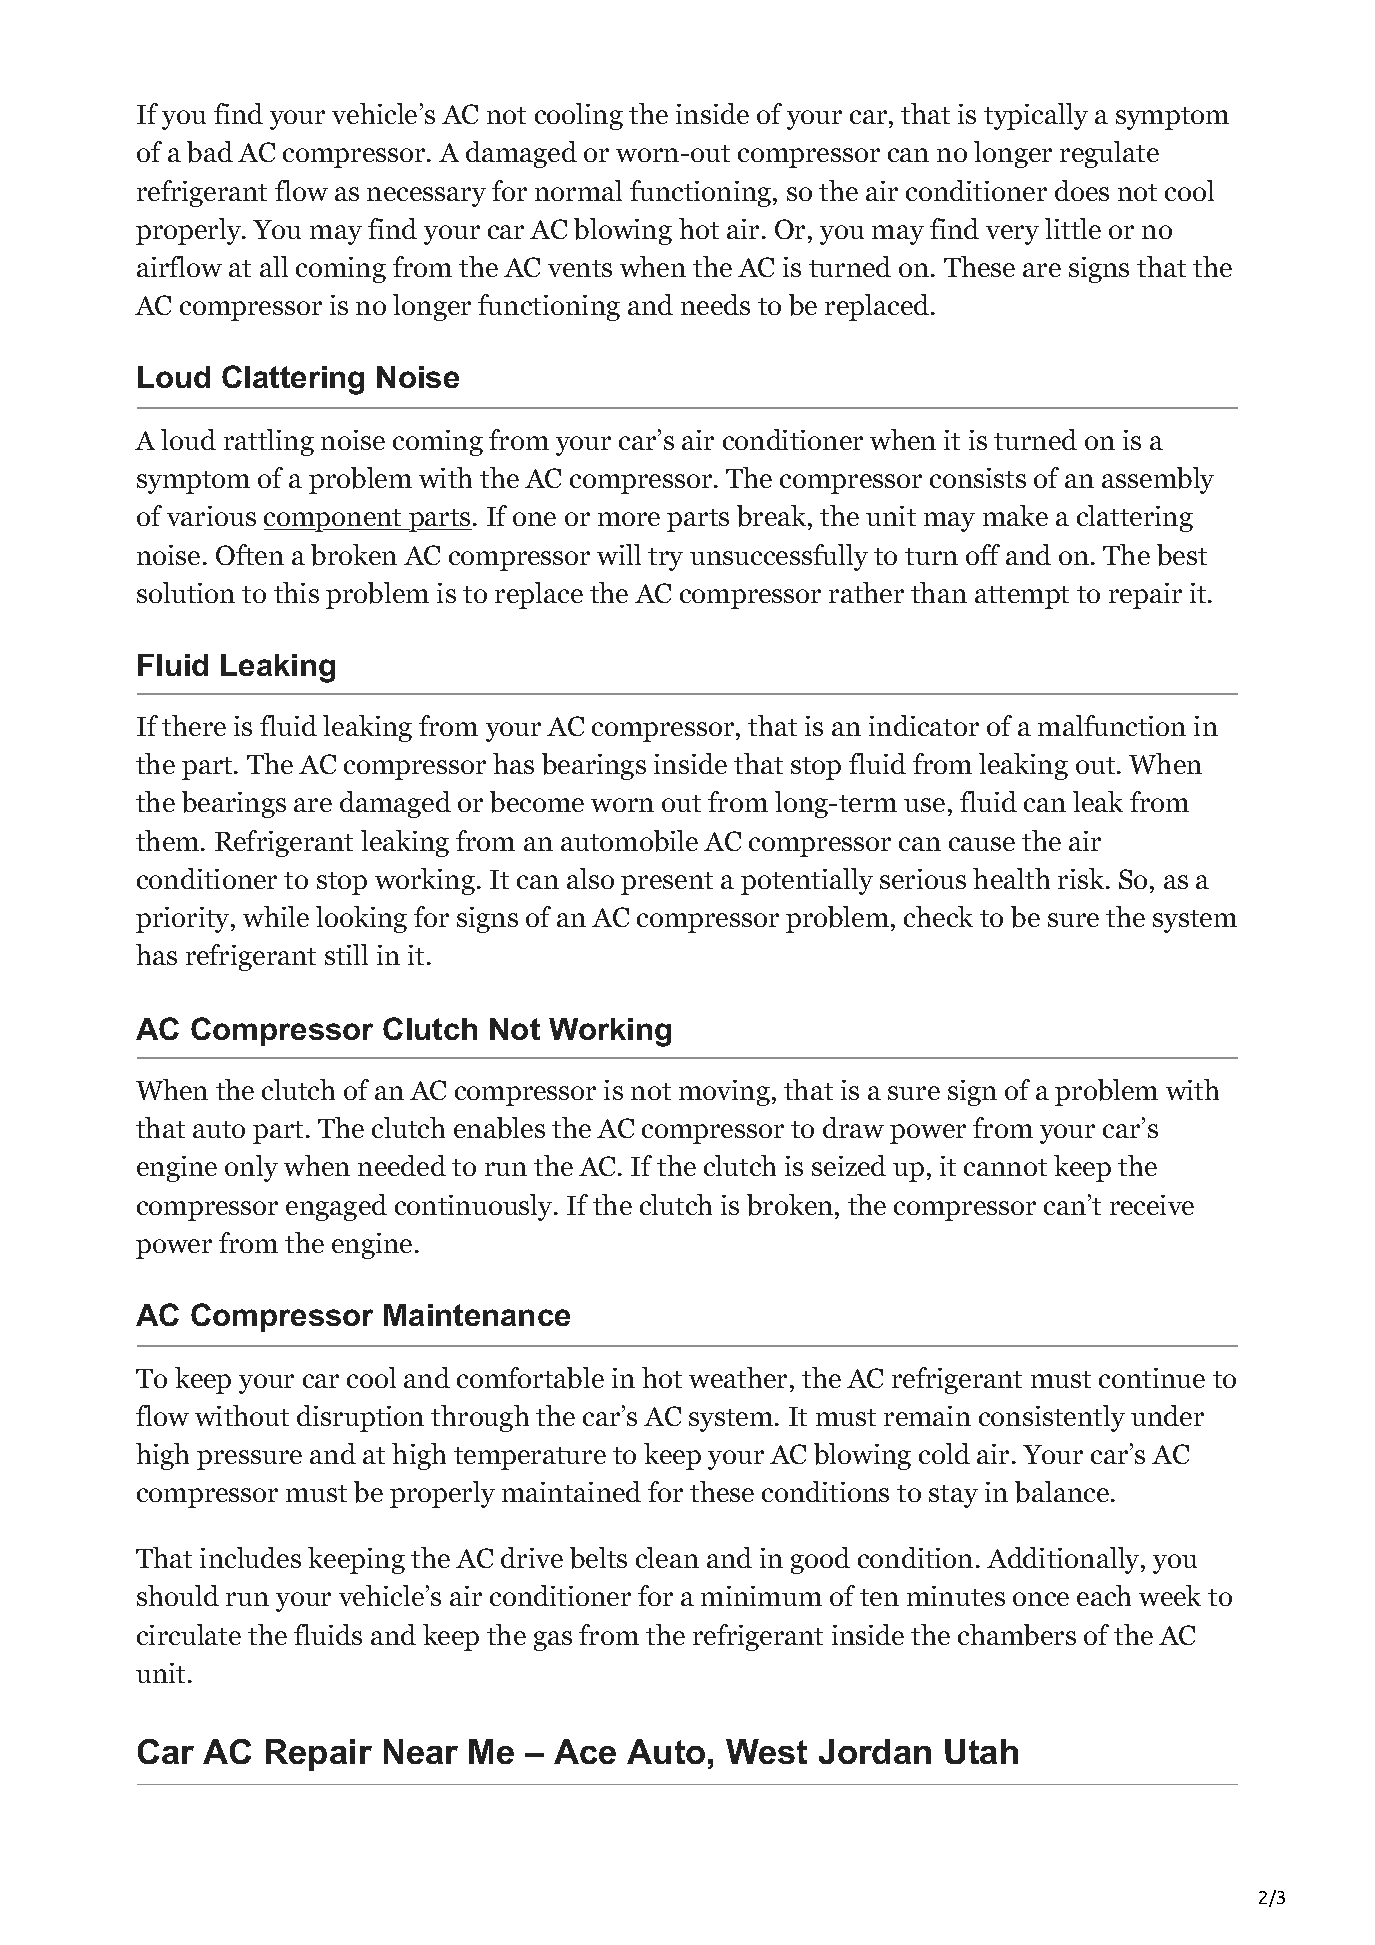 The width and height of the image is (1375, 1945). What do you see at coordinates (1017, 1635) in the image?
I see `chambers` at bounding box center [1017, 1635].
